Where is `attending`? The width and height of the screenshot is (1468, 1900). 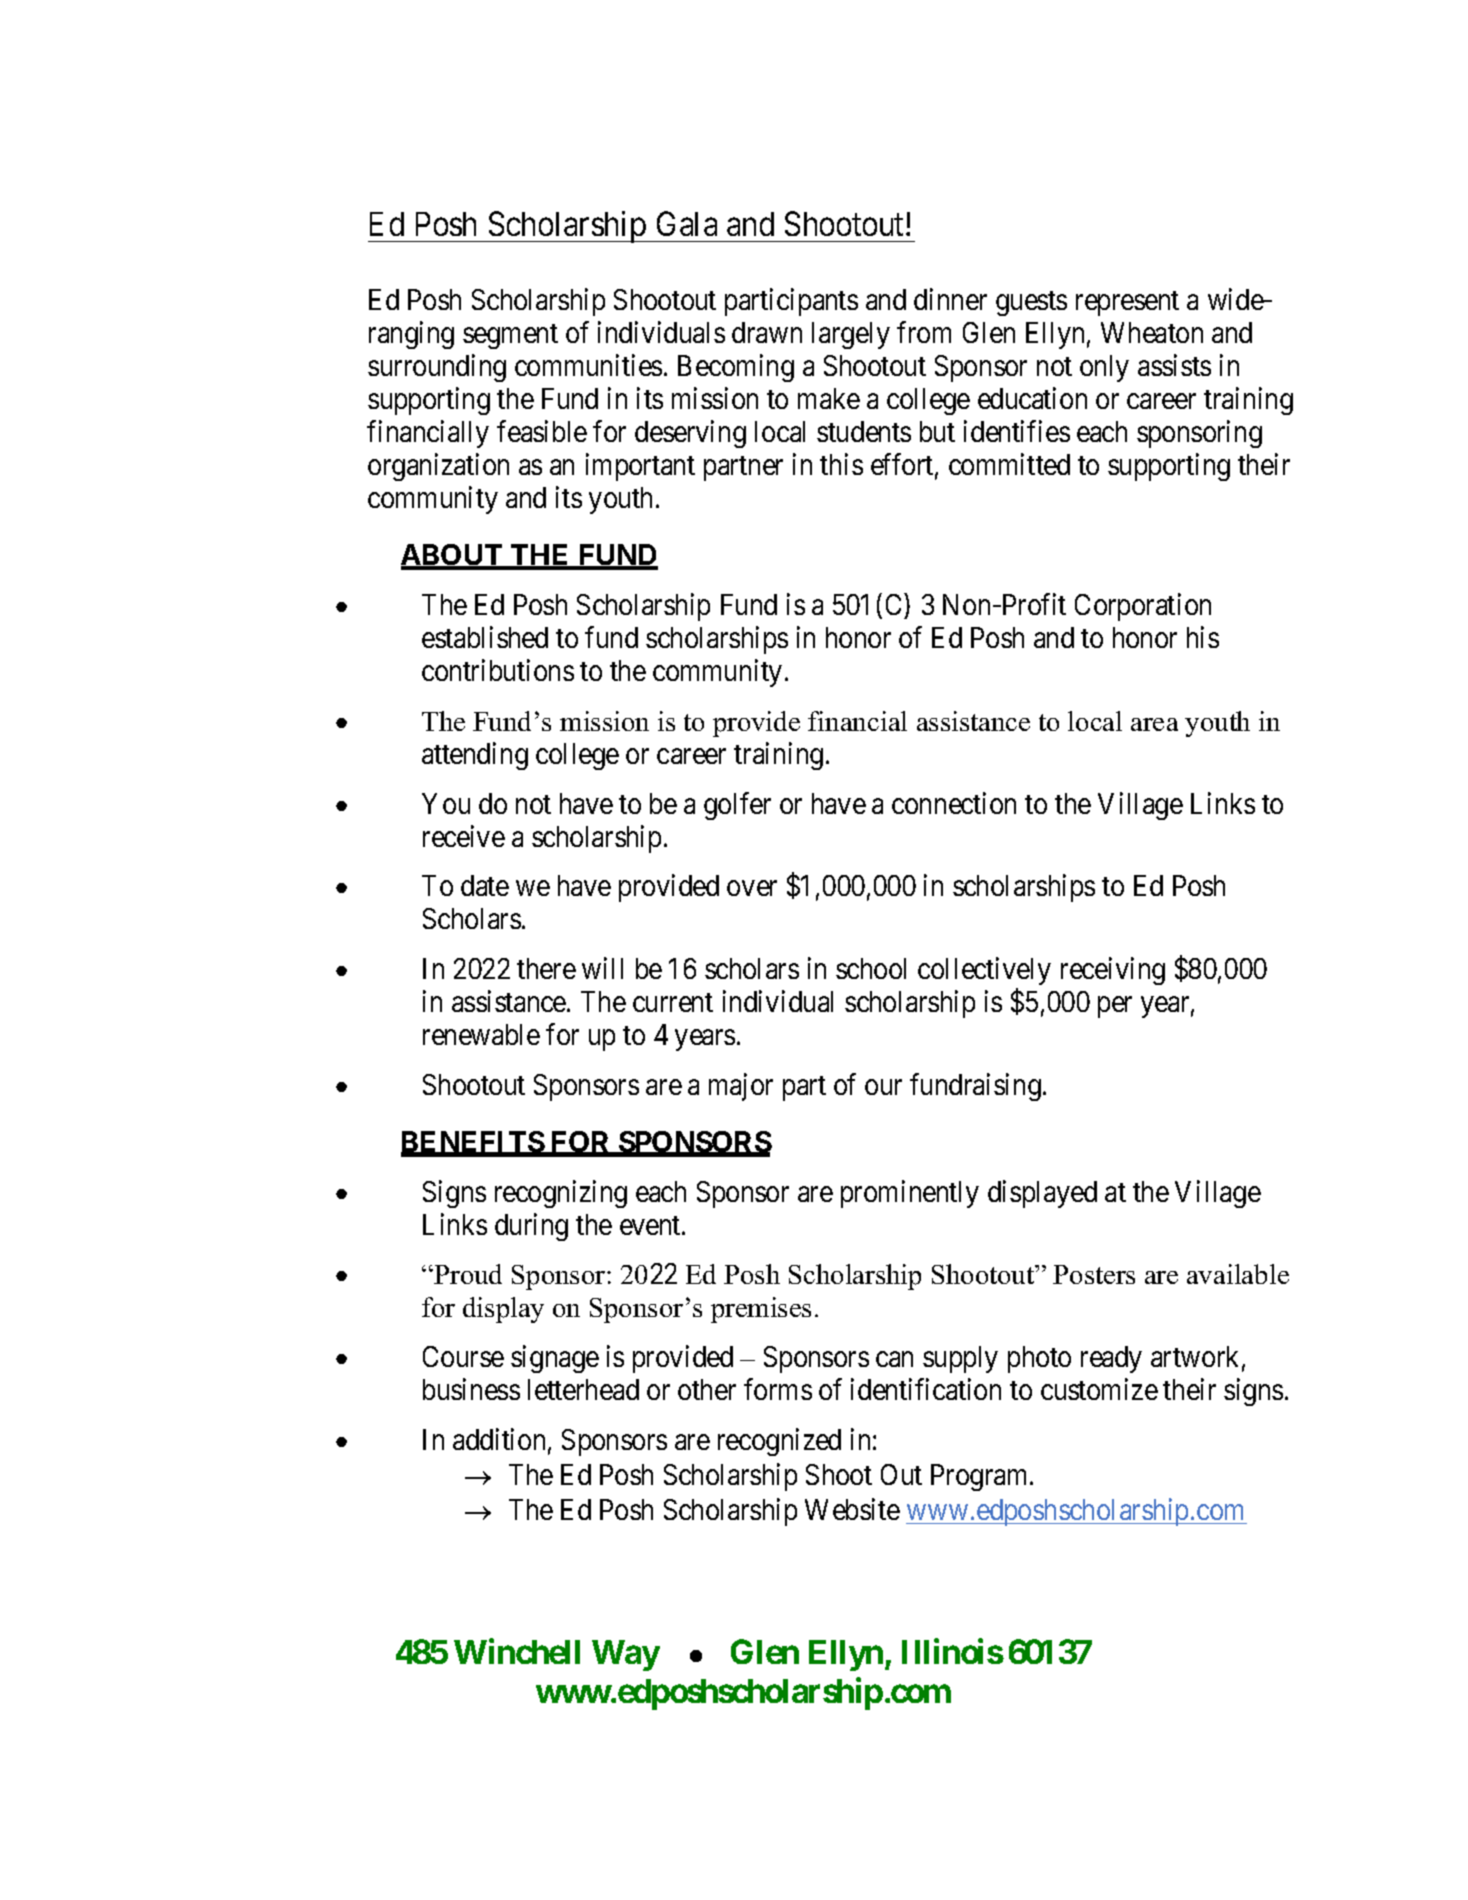 attending is located at coordinates (475, 756).
